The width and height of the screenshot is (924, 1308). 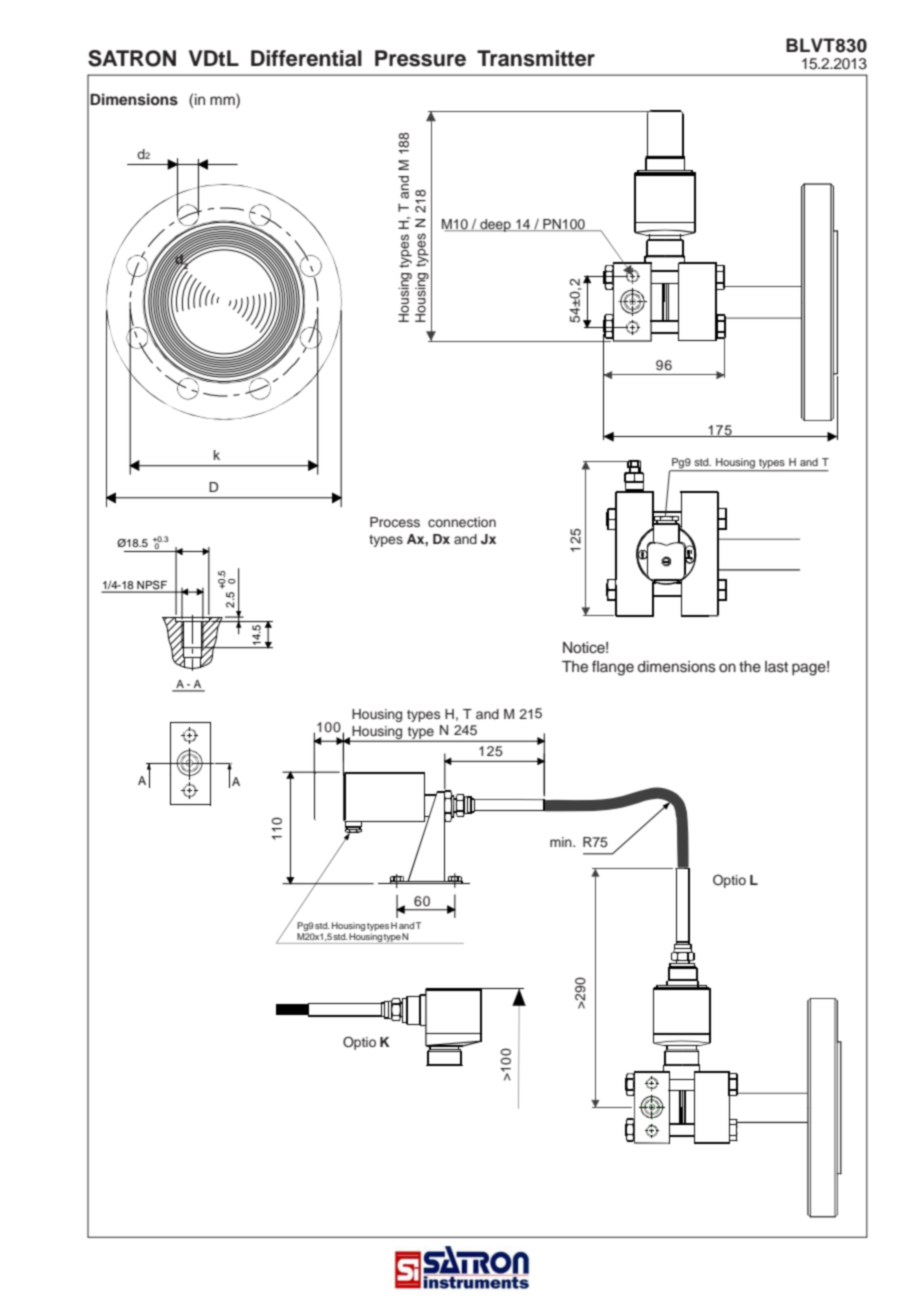 I want to click on Pressure, so click(x=420, y=58).
